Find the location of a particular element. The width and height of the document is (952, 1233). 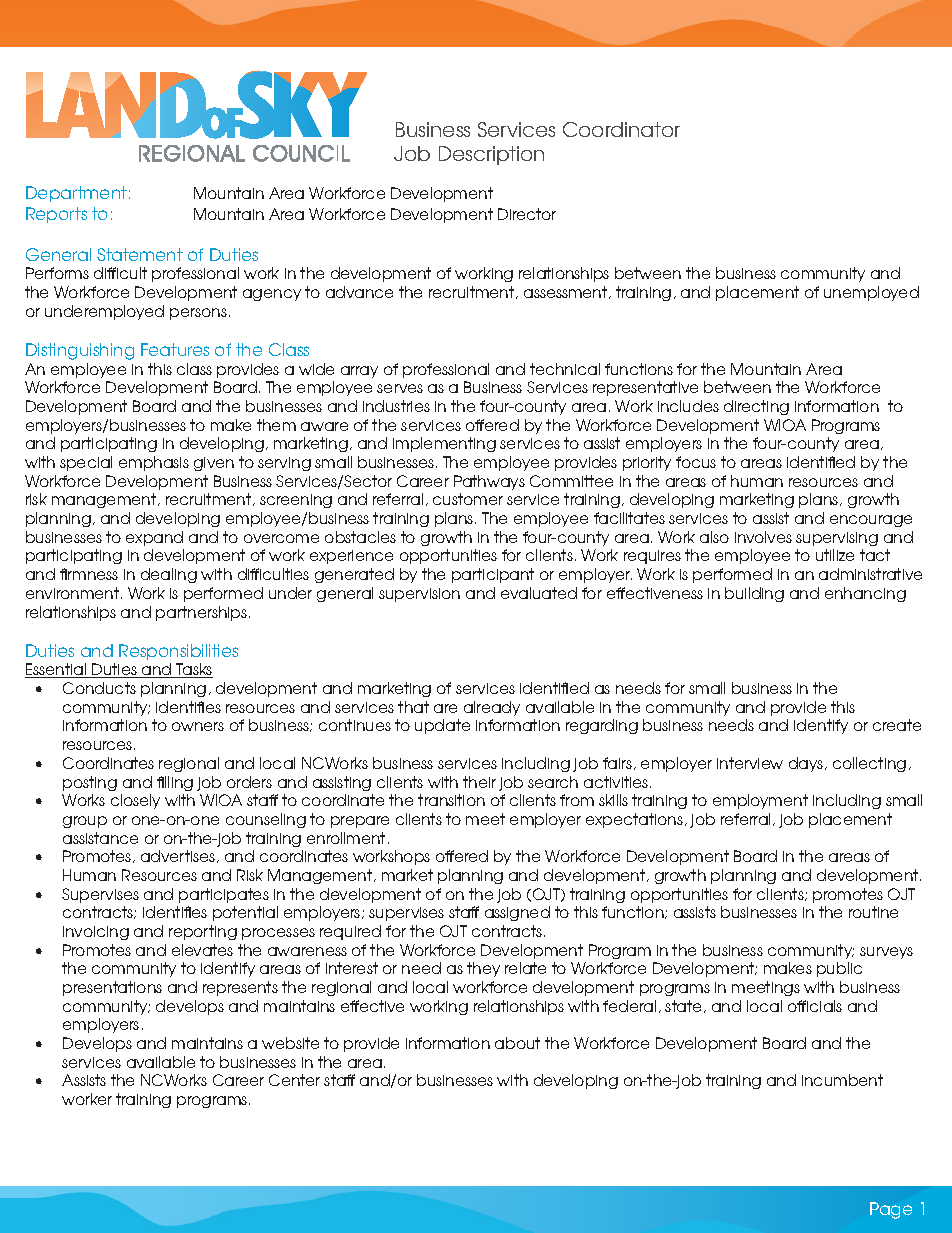

transition is located at coordinates (451, 800).
